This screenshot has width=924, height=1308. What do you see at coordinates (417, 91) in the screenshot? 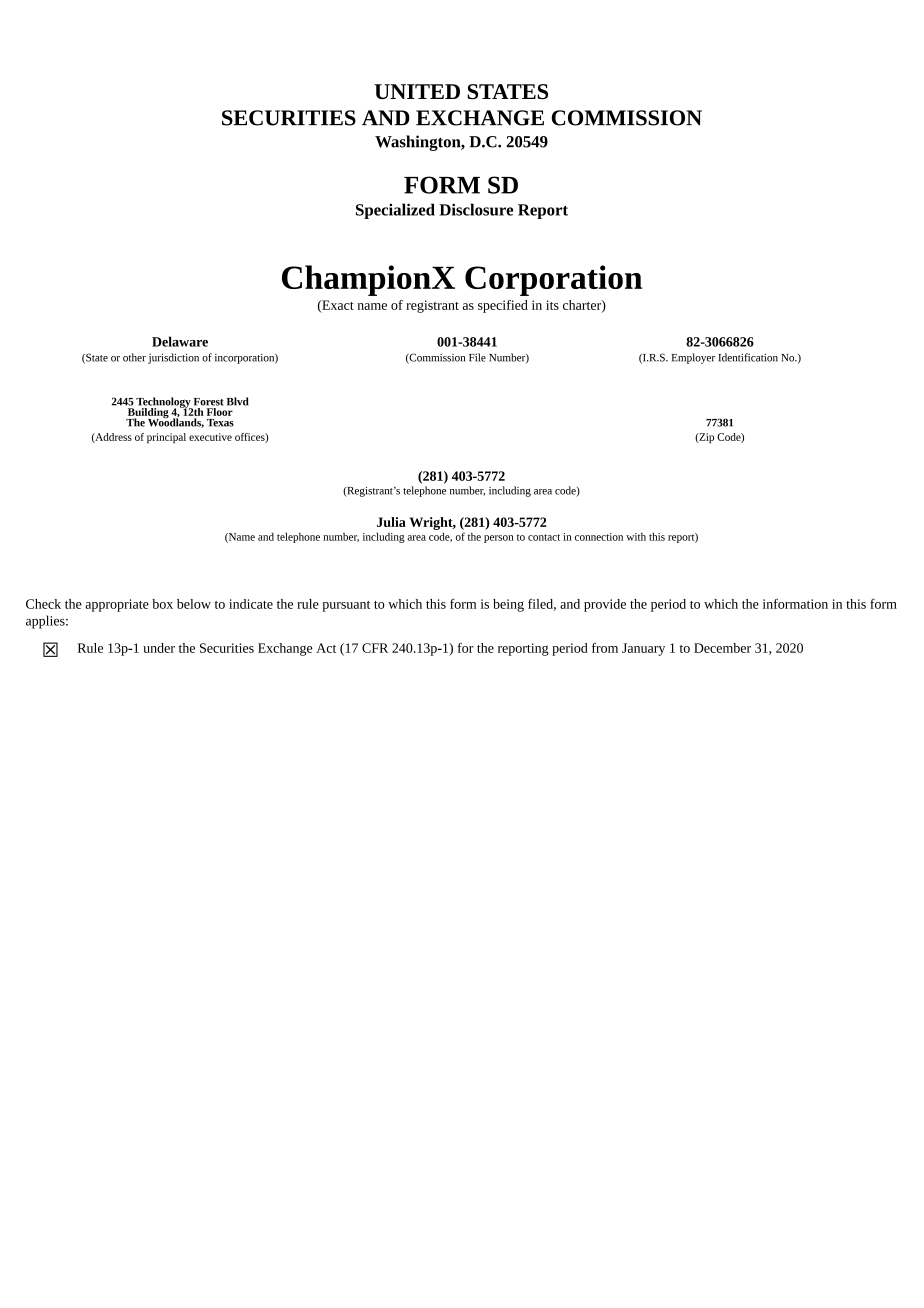
I see `UNITED` at bounding box center [417, 91].
